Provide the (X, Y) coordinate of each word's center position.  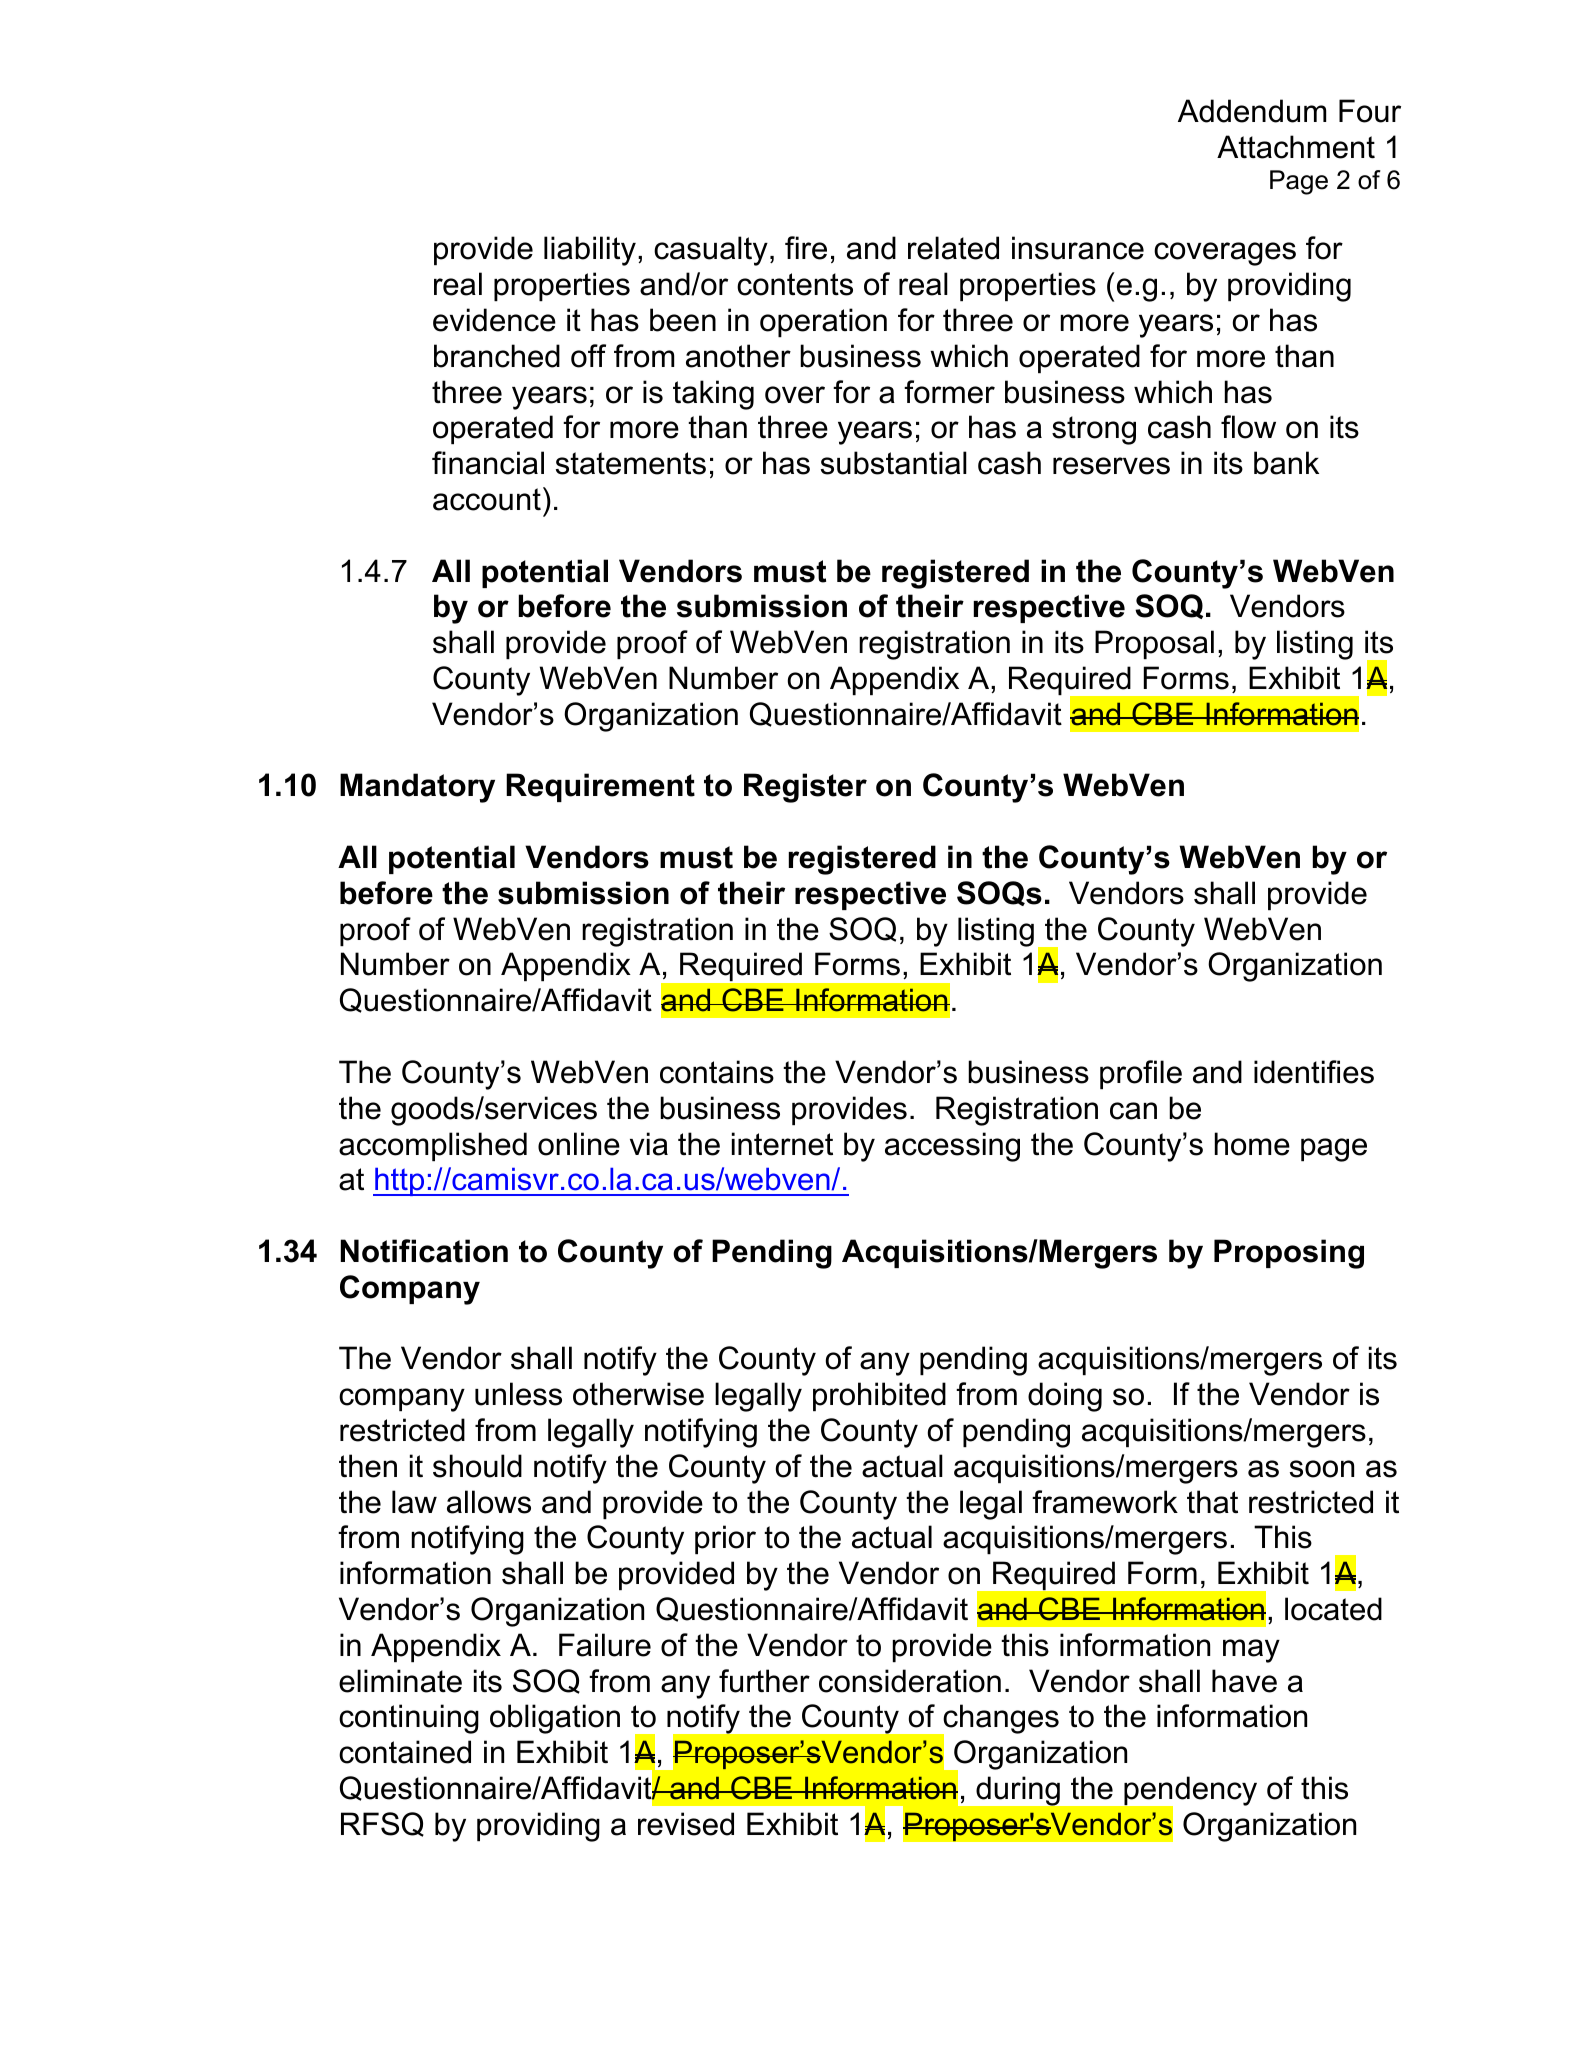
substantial (894, 463)
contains (717, 1072)
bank (1286, 463)
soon (1322, 1469)
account (487, 499)
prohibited (879, 1396)
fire (806, 248)
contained (405, 1752)
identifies (1314, 1072)
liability (590, 251)
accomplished (433, 1146)
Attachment (1296, 147)
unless (518, 1394)
